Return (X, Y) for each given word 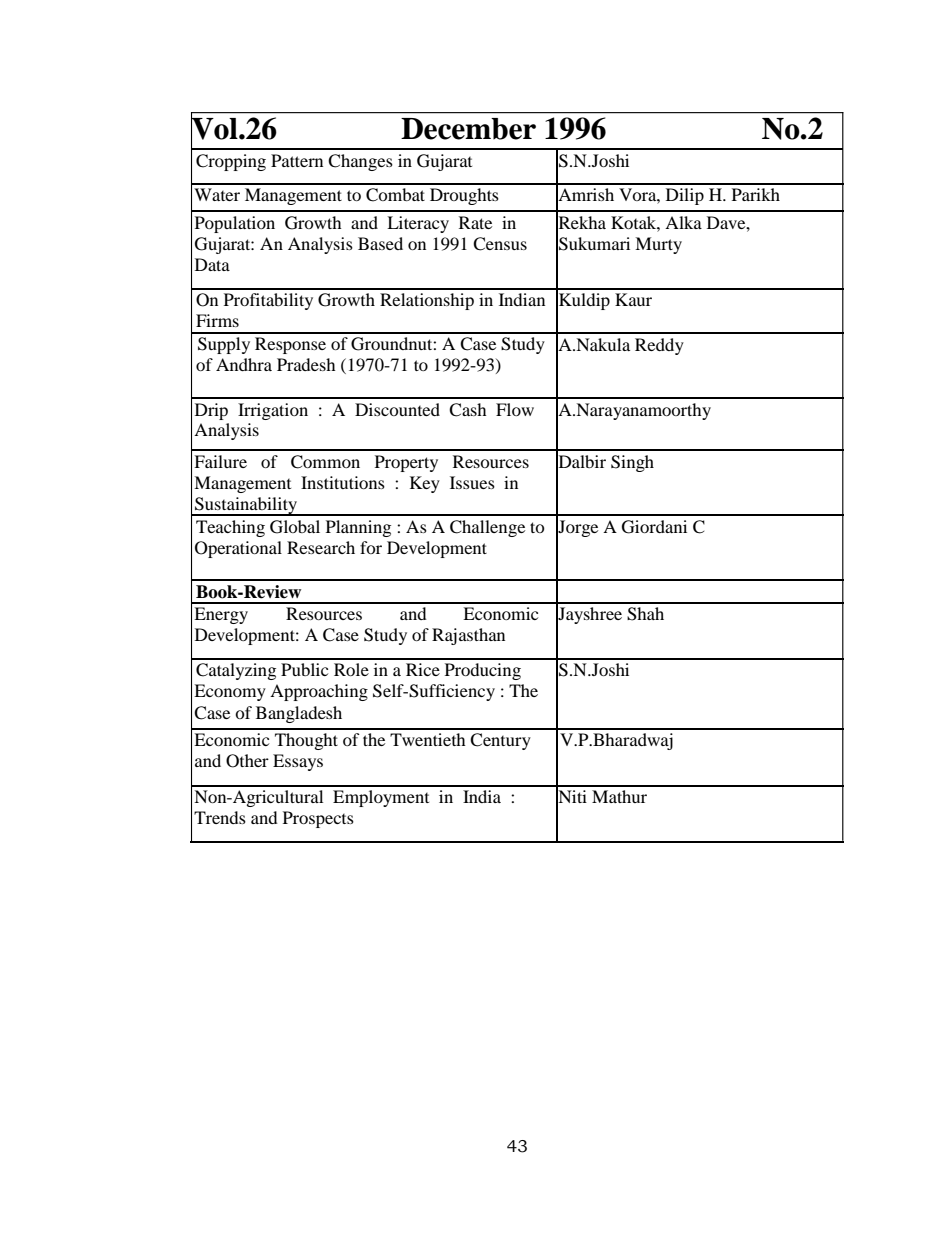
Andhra (244, 364)
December (468, 129)
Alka (683, 222)
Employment (381, 798)
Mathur (619, 796)
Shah (645, 614)
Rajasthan (468, 636)
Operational (238, 549)
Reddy (659, 346)
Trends (220, 817)
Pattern (297, 160)
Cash (468, 410)
